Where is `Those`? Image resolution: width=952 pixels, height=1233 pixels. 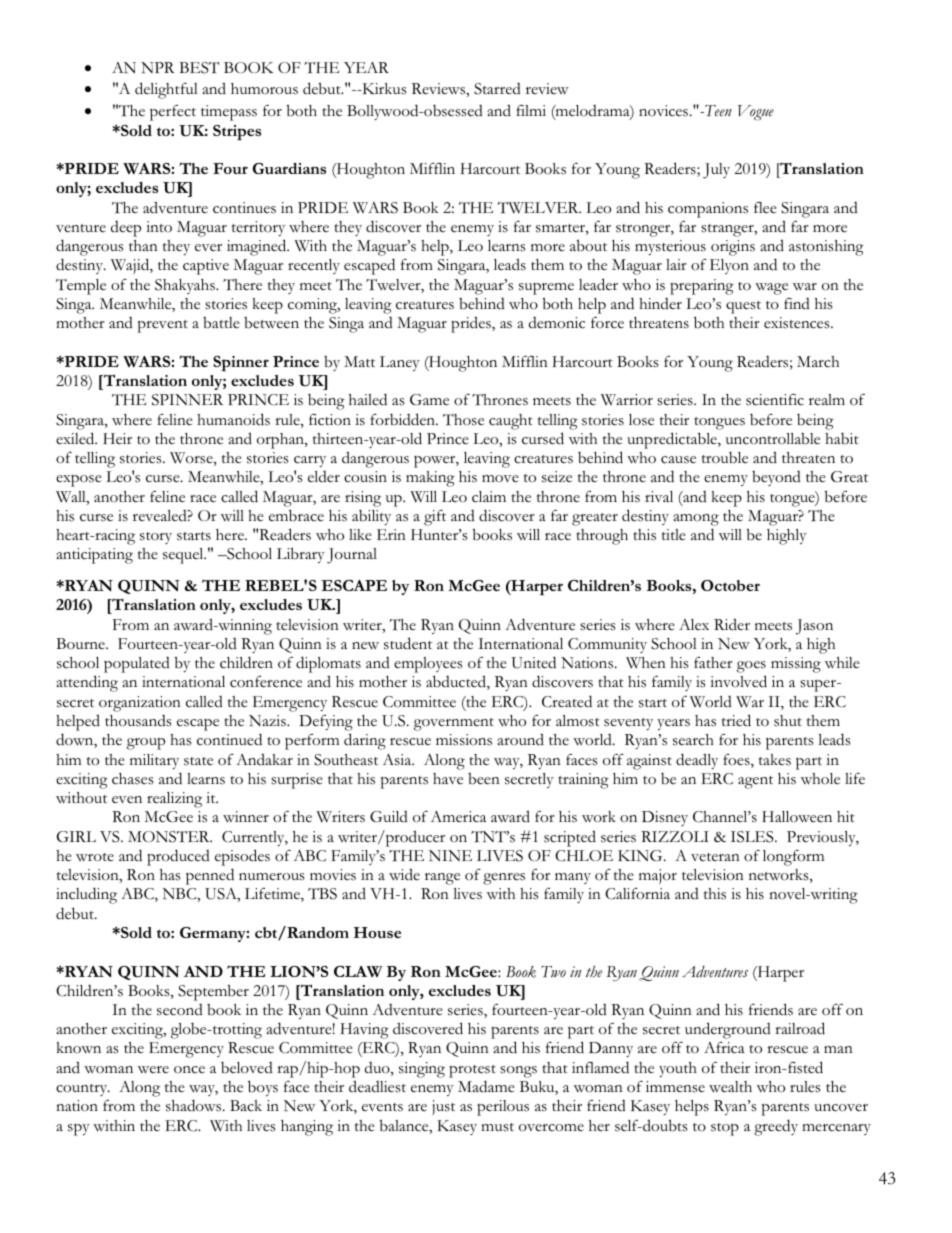 Those is located at coordinates (463, 420).
